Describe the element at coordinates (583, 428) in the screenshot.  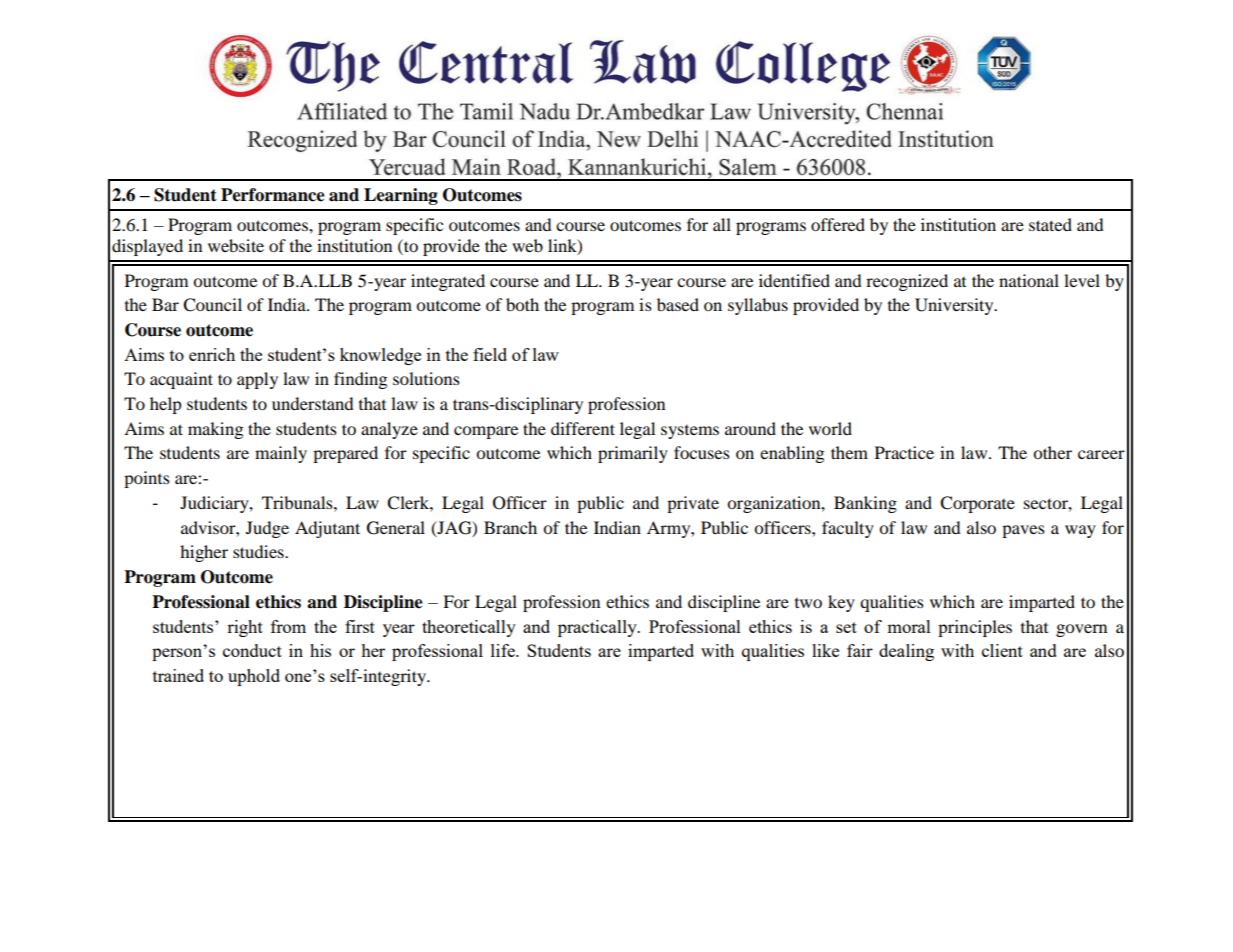
I see `different` at that location.
